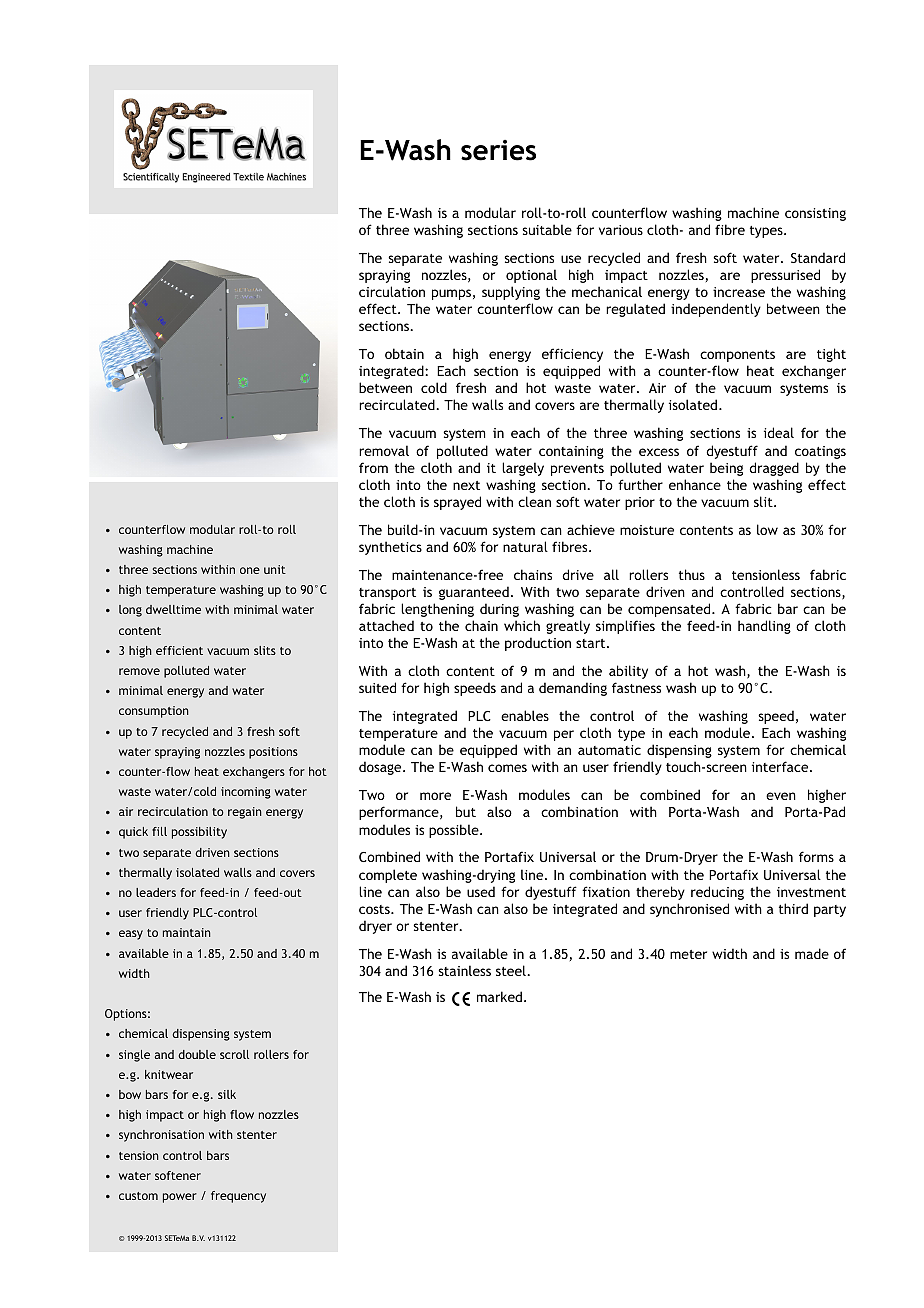 This document has width=924, height=1308. What do you see at coordinates (238, 1197) in the document?
I see `frequency` at bounding box center [238, 1197].
